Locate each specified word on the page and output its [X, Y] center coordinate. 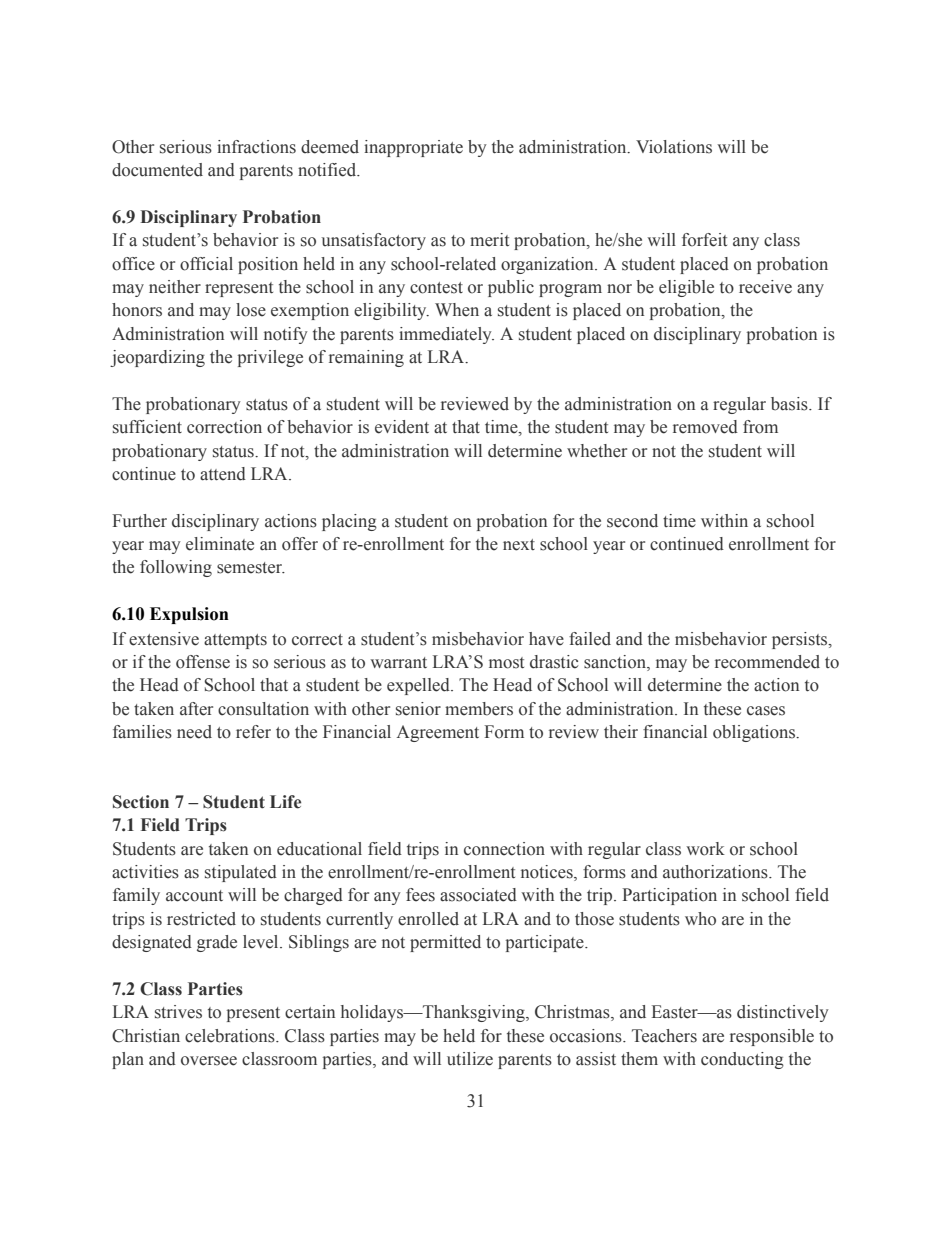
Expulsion [189, 615]
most [506, 663]
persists [801, 640]
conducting [742, 1060]
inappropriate [413, 148]
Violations [674, 147]
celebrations [231, 1036]
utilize [470, 1059]
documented [157, 170]
